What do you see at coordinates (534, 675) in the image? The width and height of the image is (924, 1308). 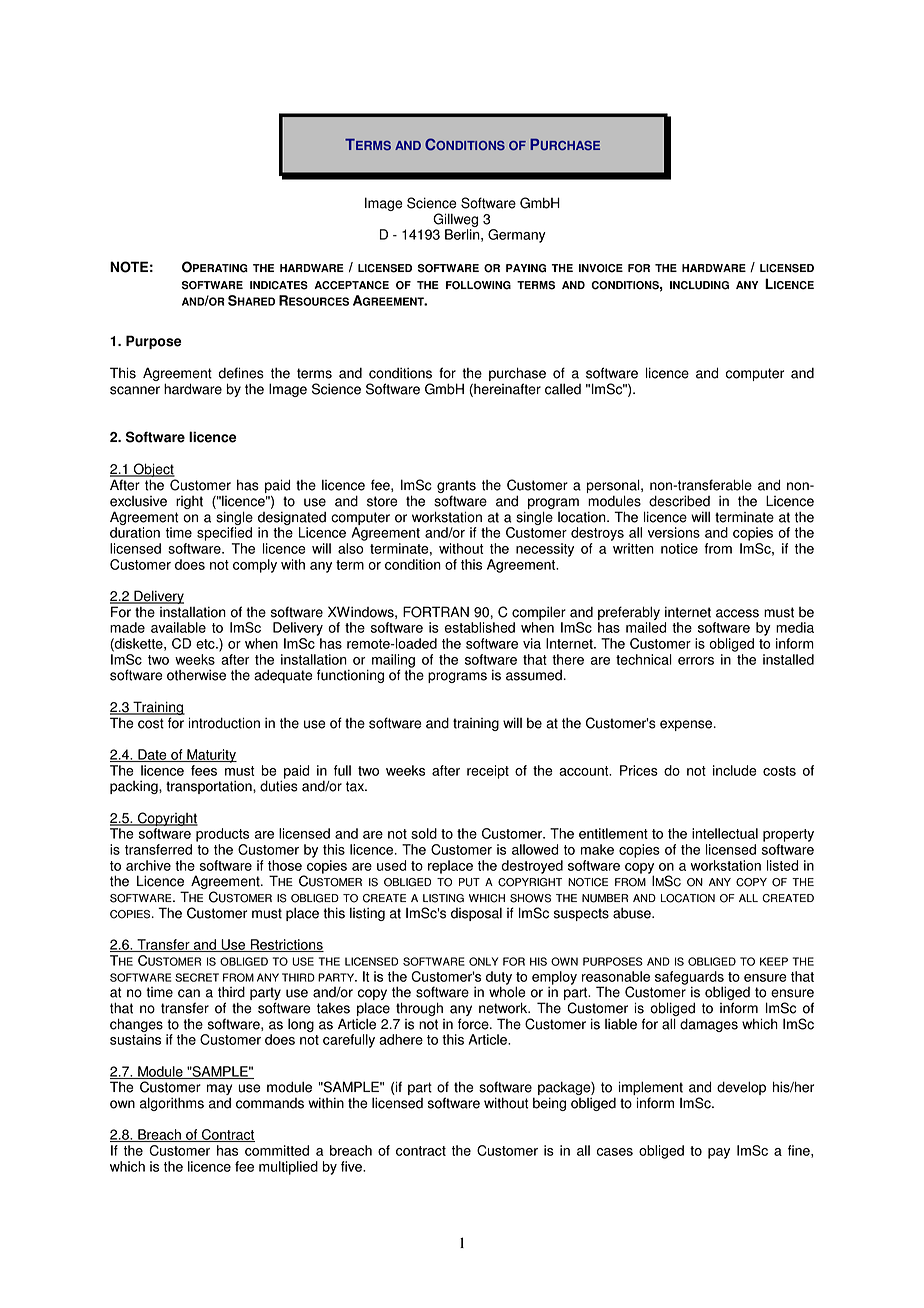 I see `assumed` at bounding box center [534, 675].
